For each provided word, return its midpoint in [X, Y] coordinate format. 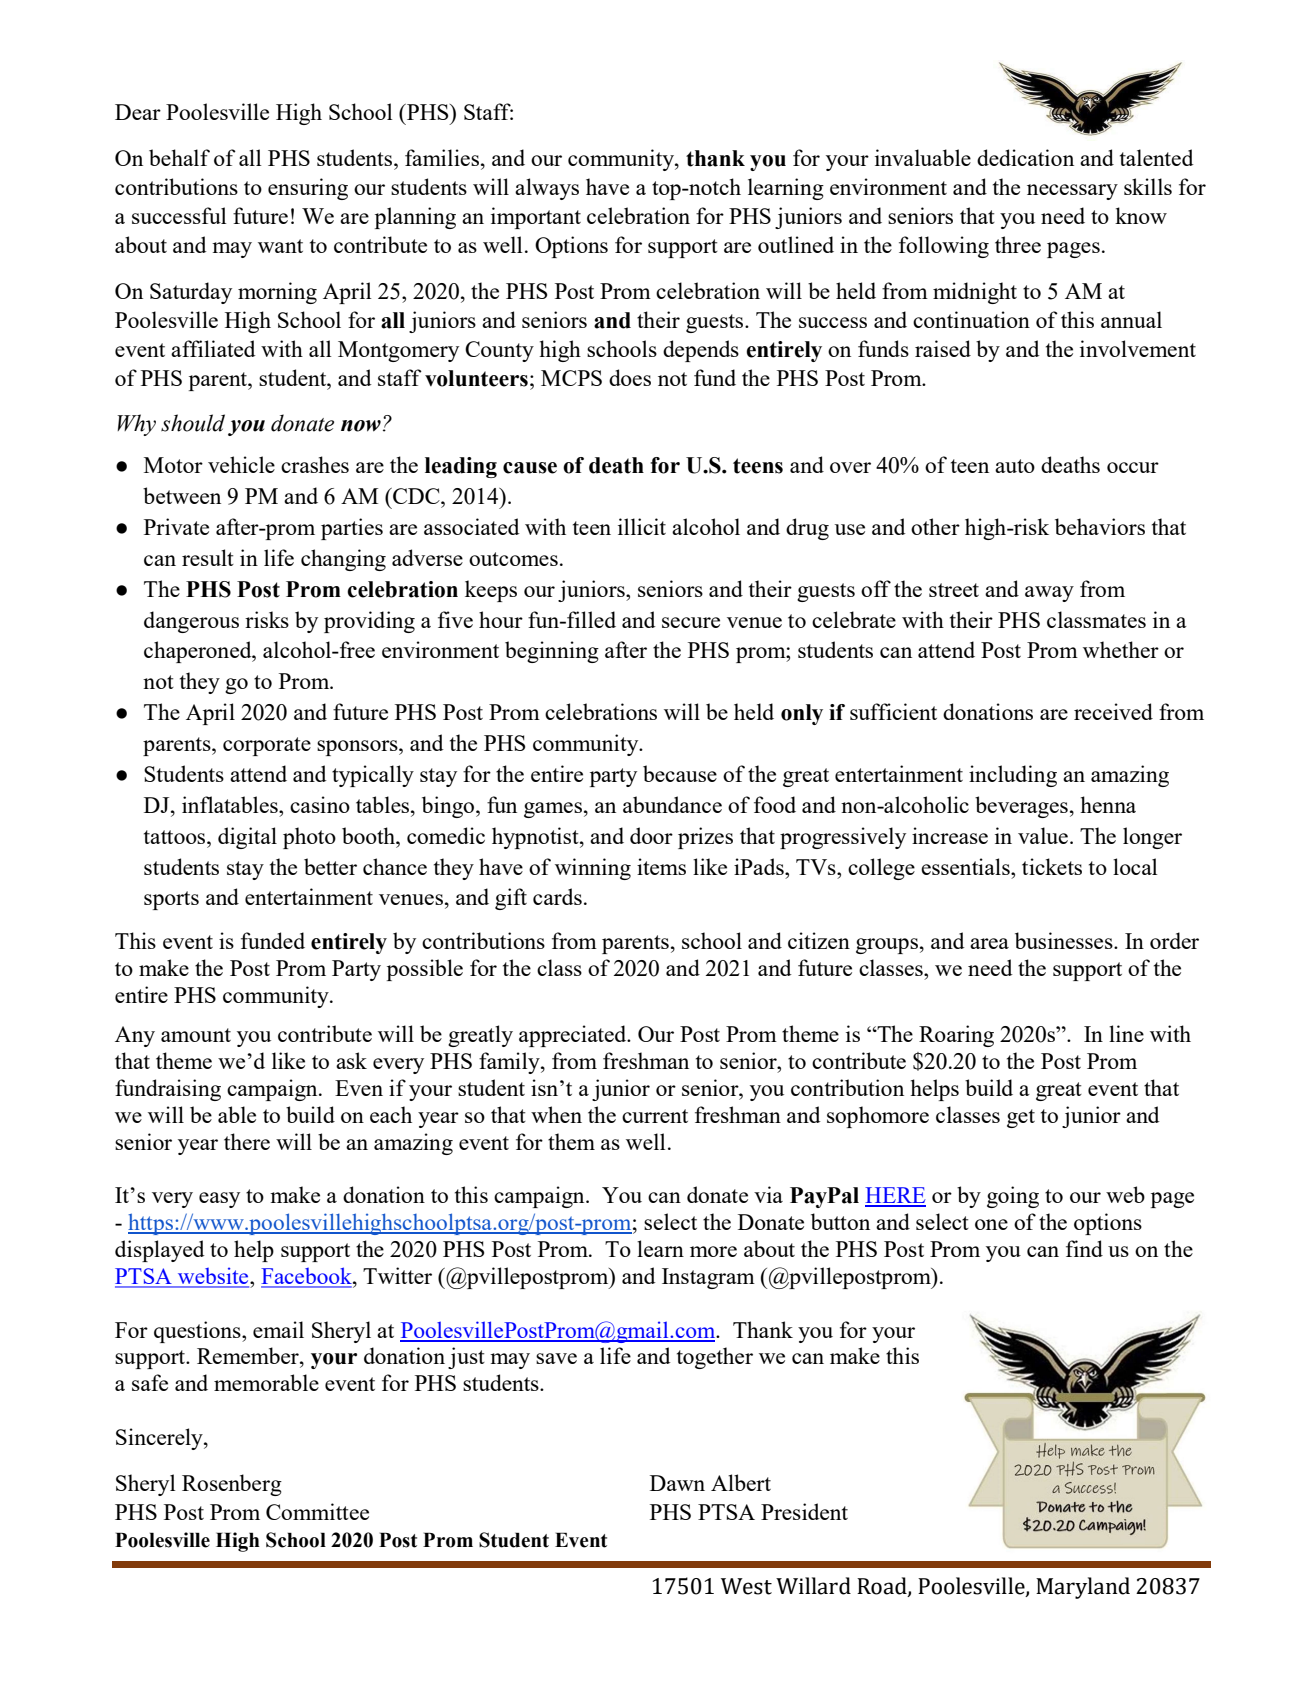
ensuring [308, 189]
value [1044, 835]
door [651, 835]
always [547, 189]
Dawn [677, 1483]
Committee [317, 1511]
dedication [1025, 157]
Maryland [1083, 1588]
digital [247, 838]
